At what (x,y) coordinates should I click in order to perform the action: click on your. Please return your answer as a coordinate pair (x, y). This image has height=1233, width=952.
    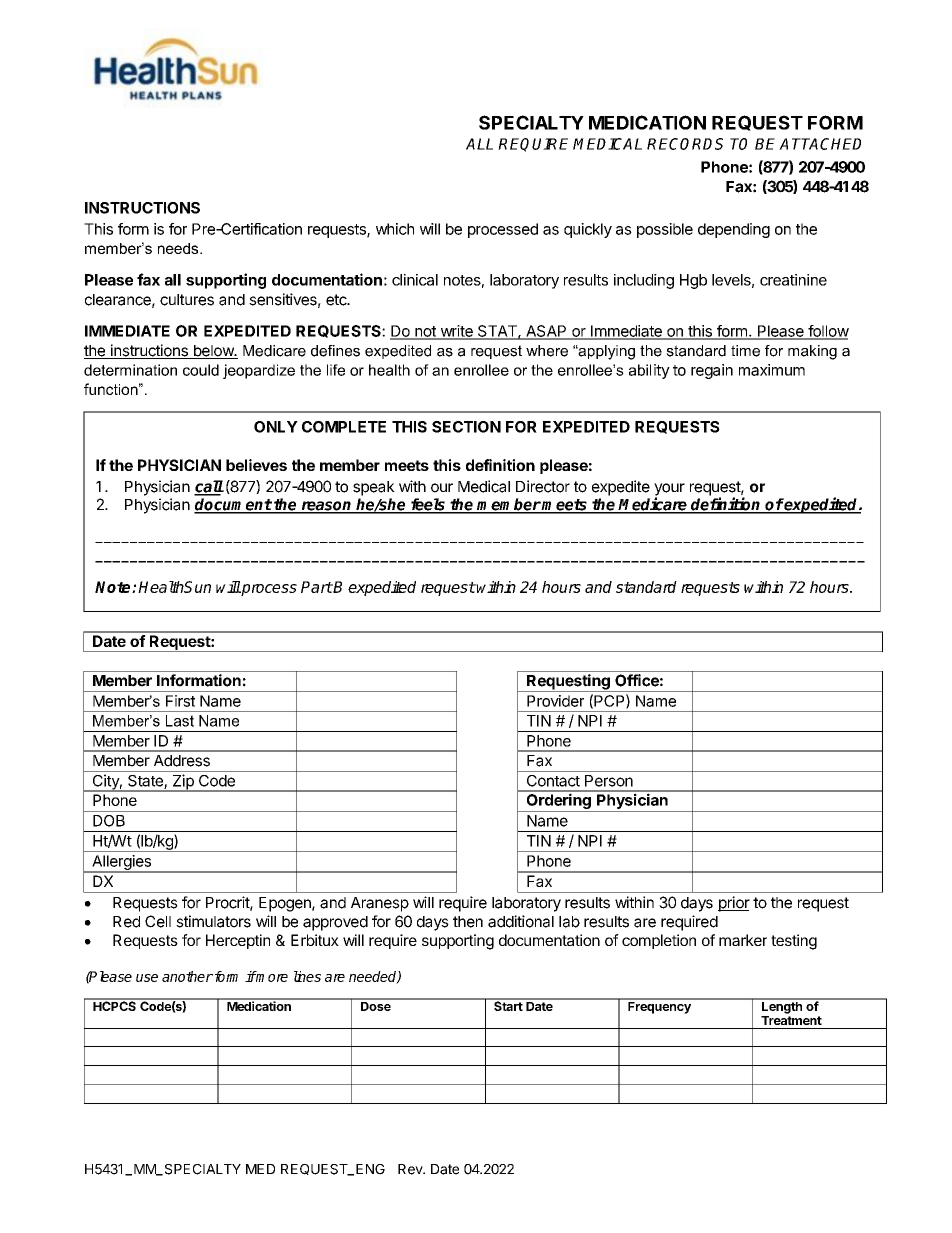
    Looking at the image, I should click on (669, 490).
